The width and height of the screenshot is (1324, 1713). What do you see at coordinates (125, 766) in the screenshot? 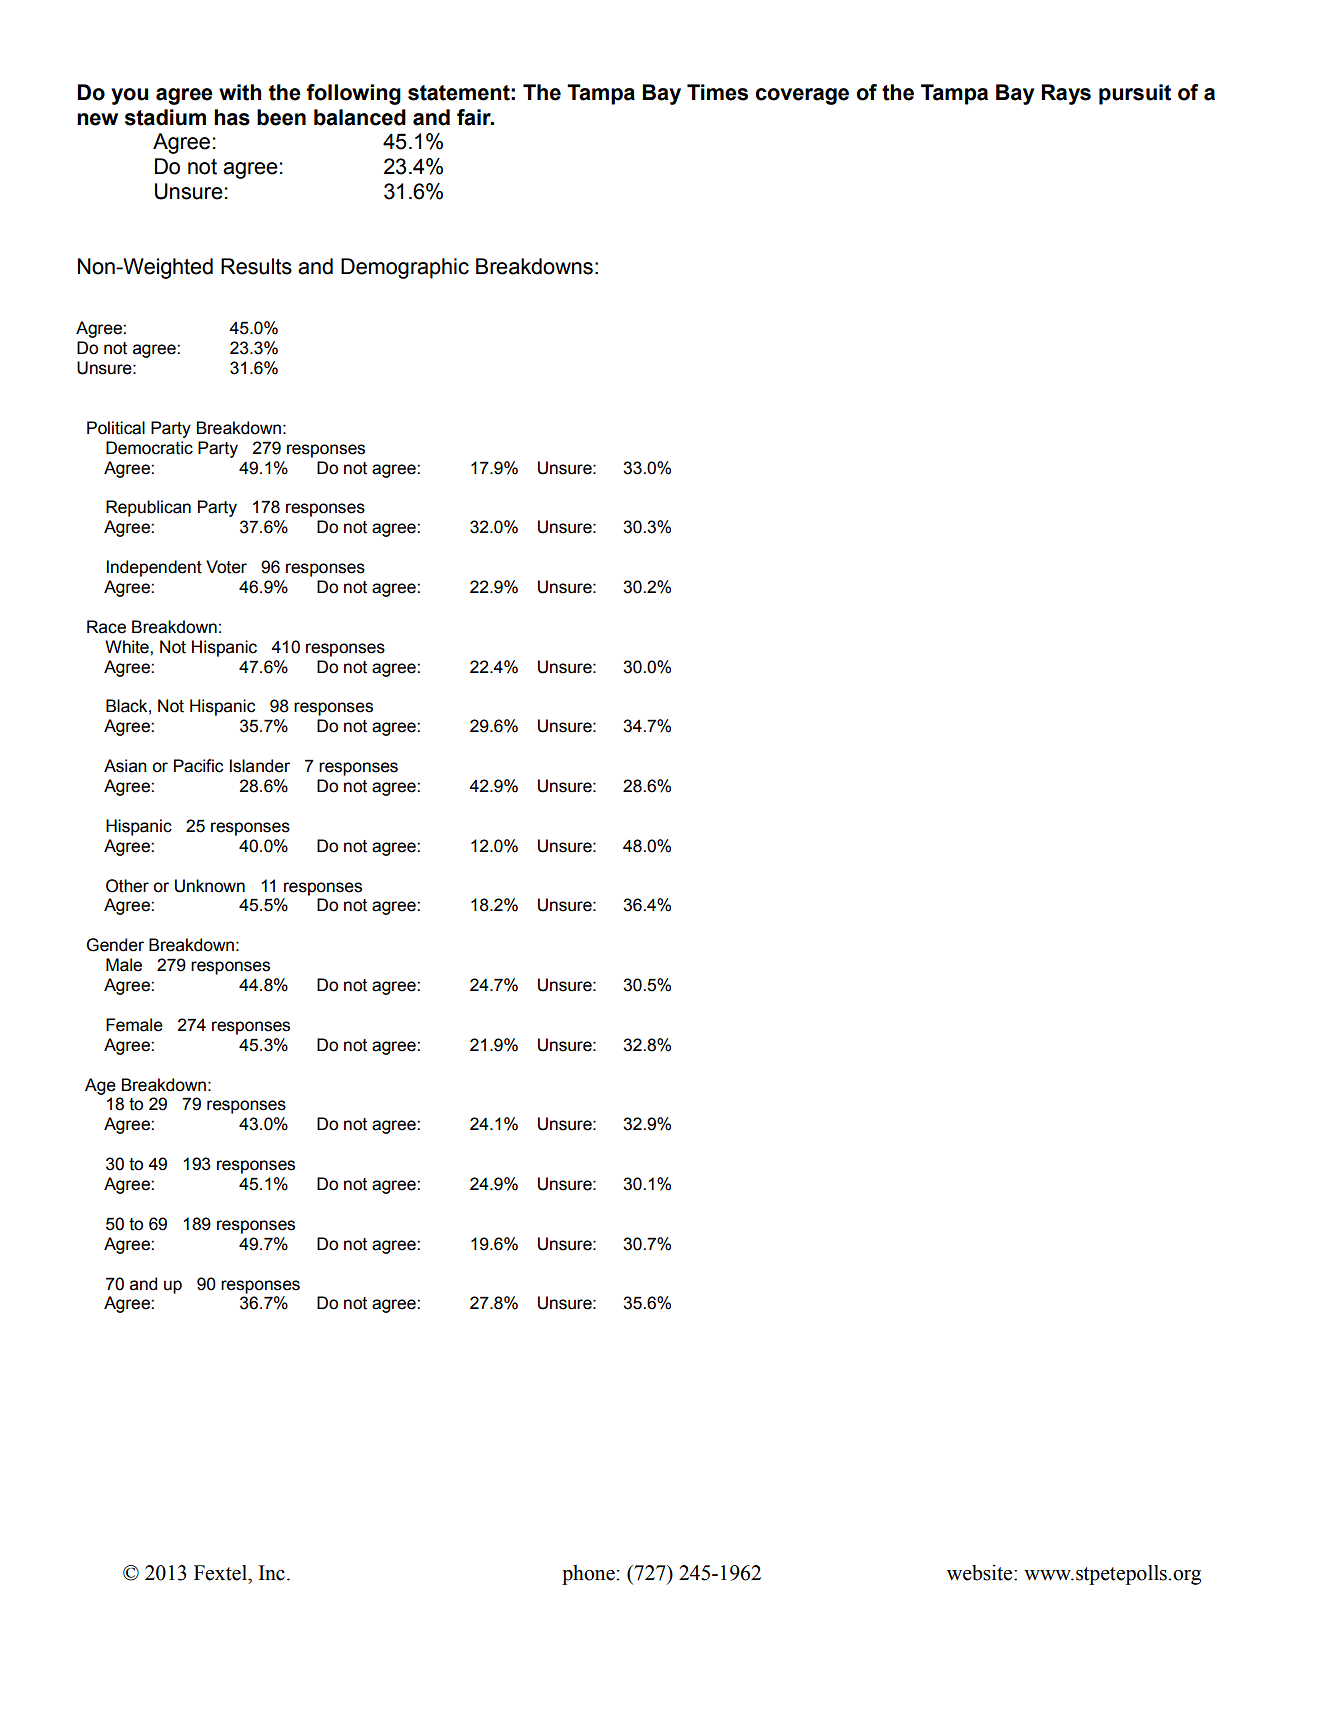
I see `Asian` at bounding box center [125, 766].
